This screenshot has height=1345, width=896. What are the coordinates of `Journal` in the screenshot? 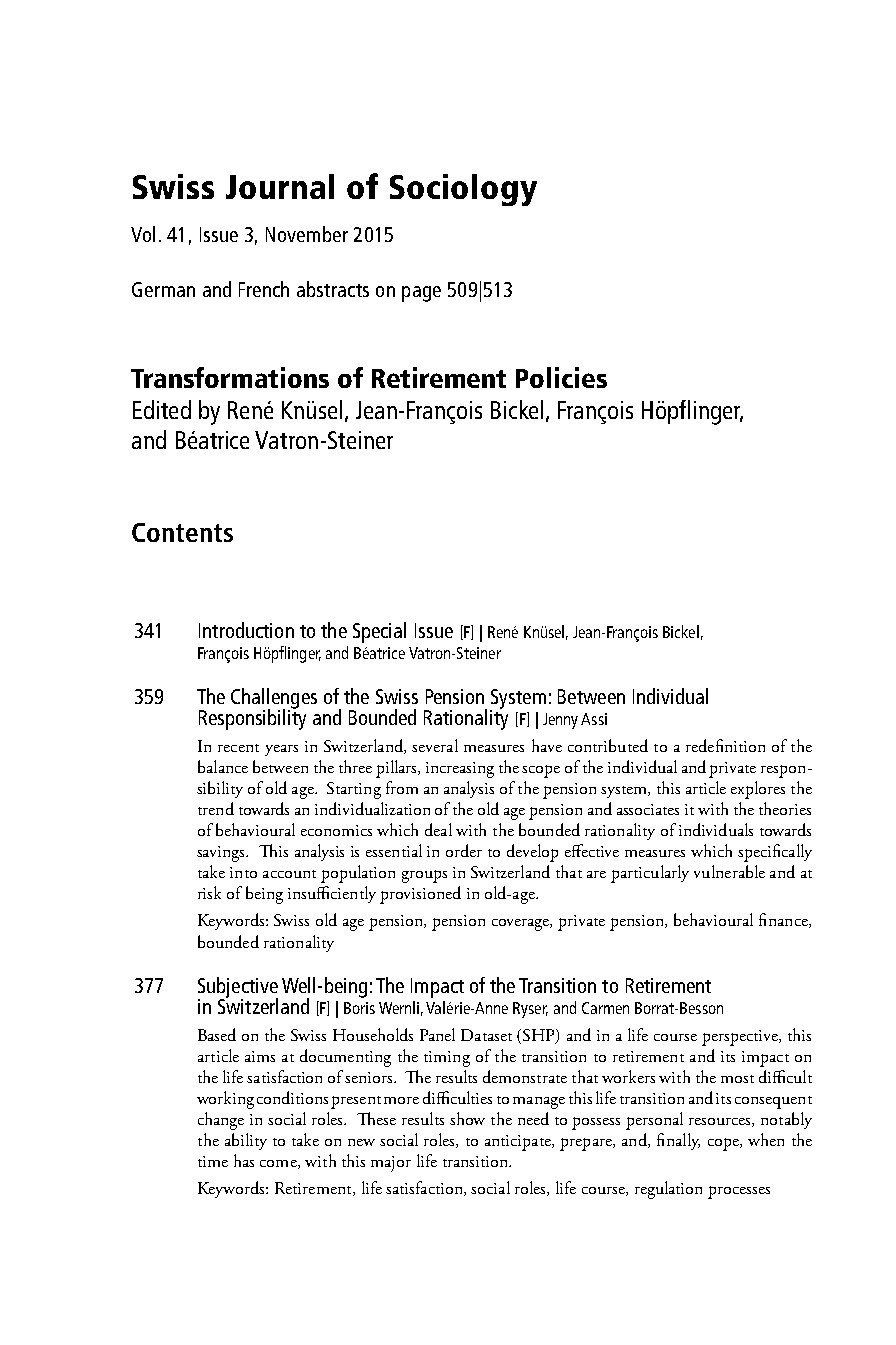 It's located at (280, 186).
